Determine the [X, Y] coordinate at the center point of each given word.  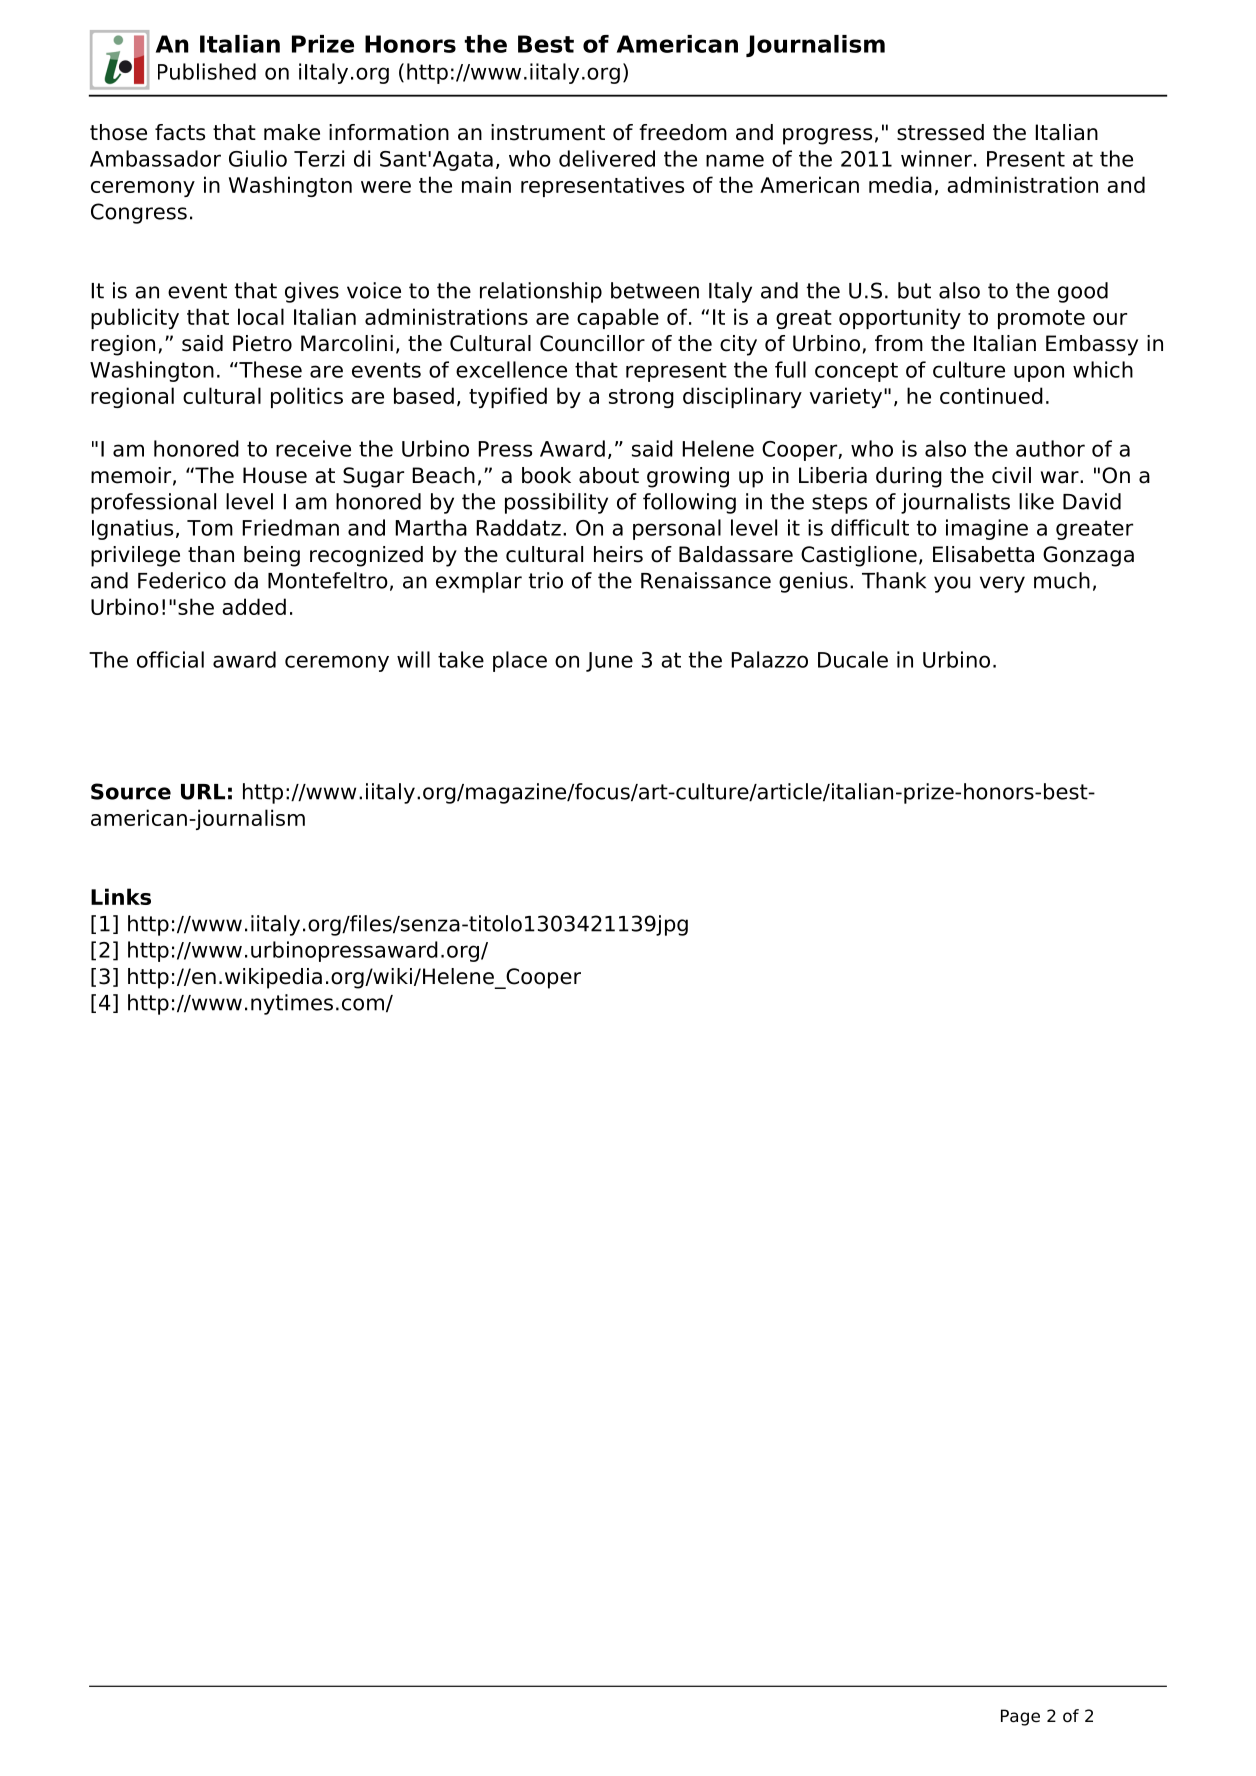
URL [203, 792]
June [609, 662]
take [461, 659]
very [1002, 584]
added [254, 606]
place [520, 661]
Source [131, 791]
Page [1020, 1717]
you [952, 584]
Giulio [258, 158]
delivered [607, 158]
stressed [940, 132]
